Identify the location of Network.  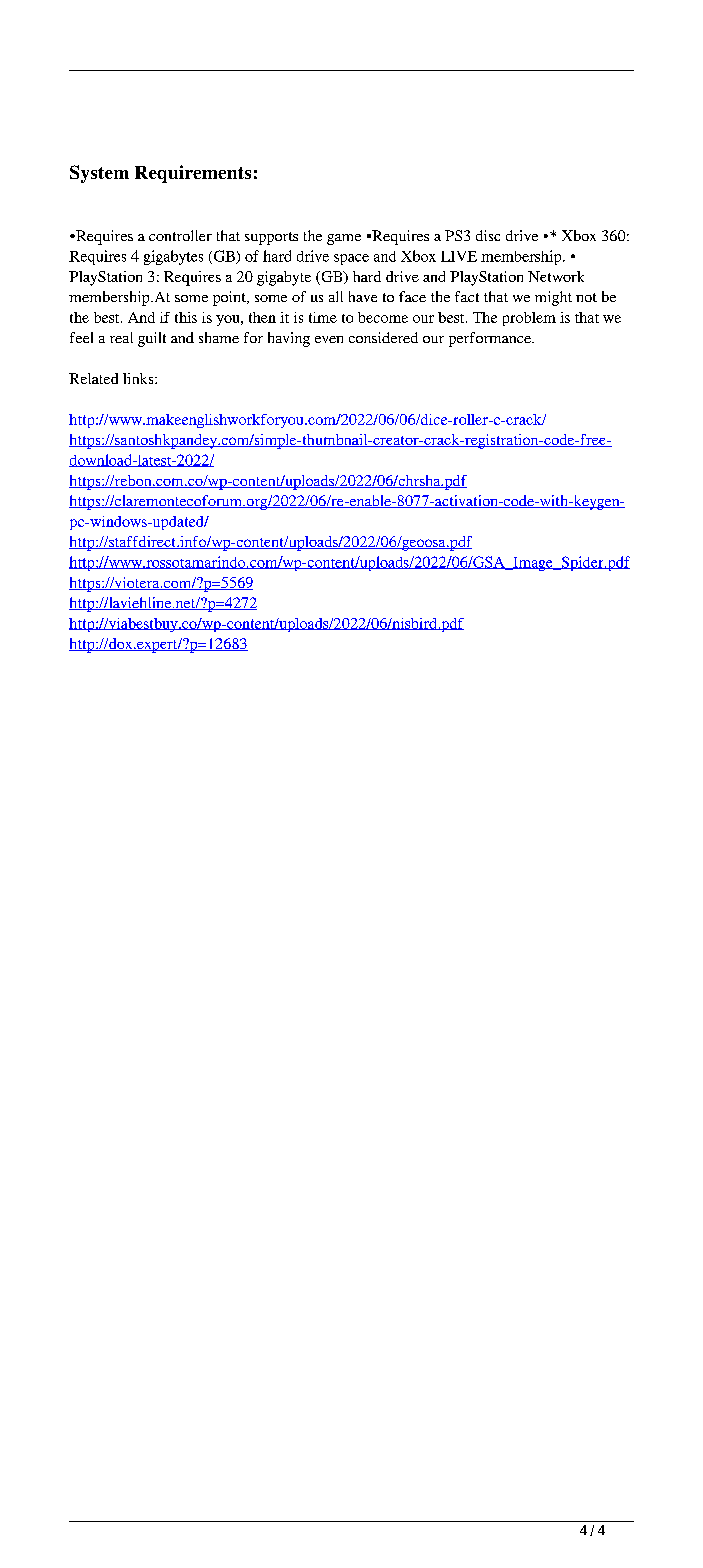
(556, 276).
